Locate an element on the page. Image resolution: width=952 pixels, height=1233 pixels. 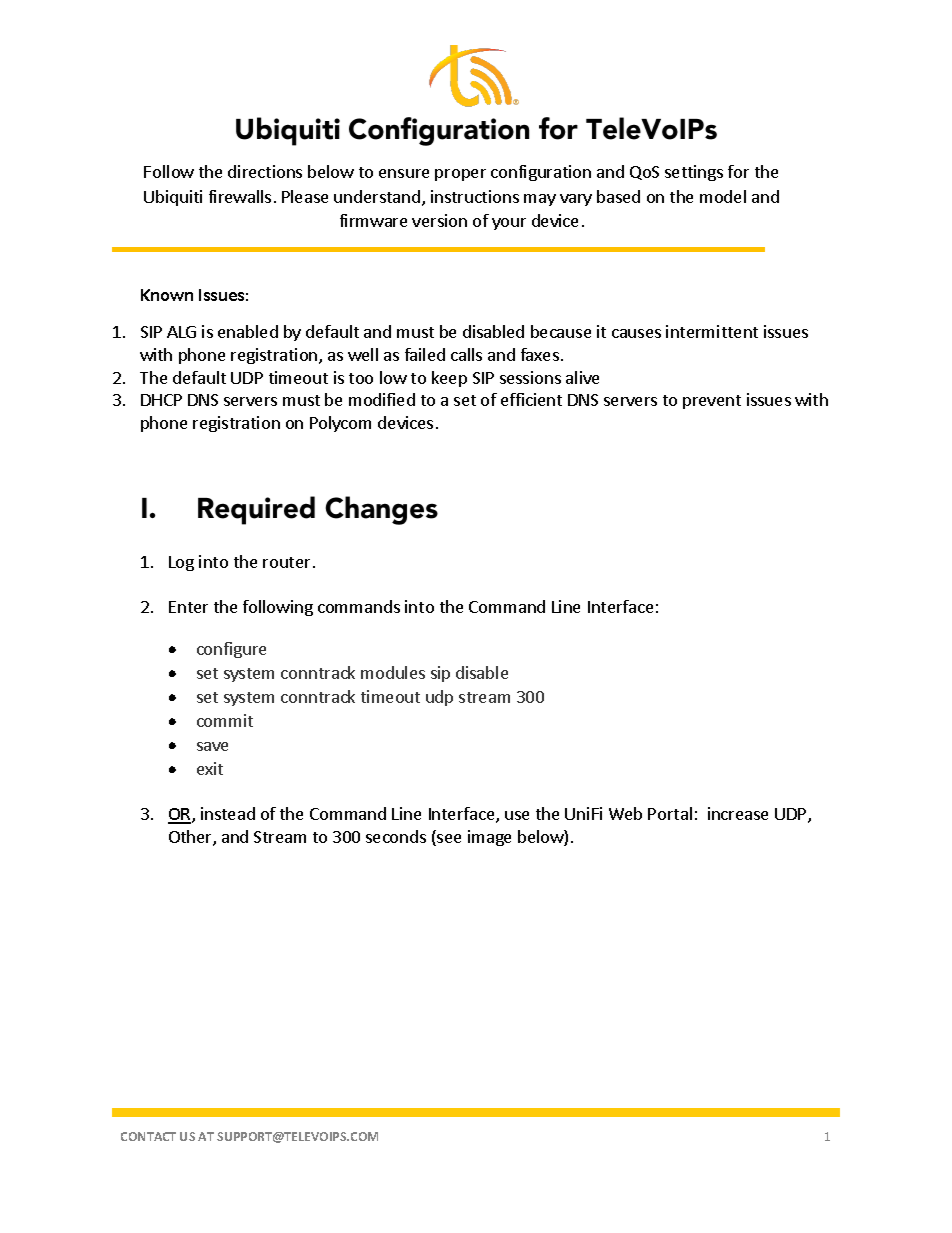
Log is located at coordinates (181, 563).
